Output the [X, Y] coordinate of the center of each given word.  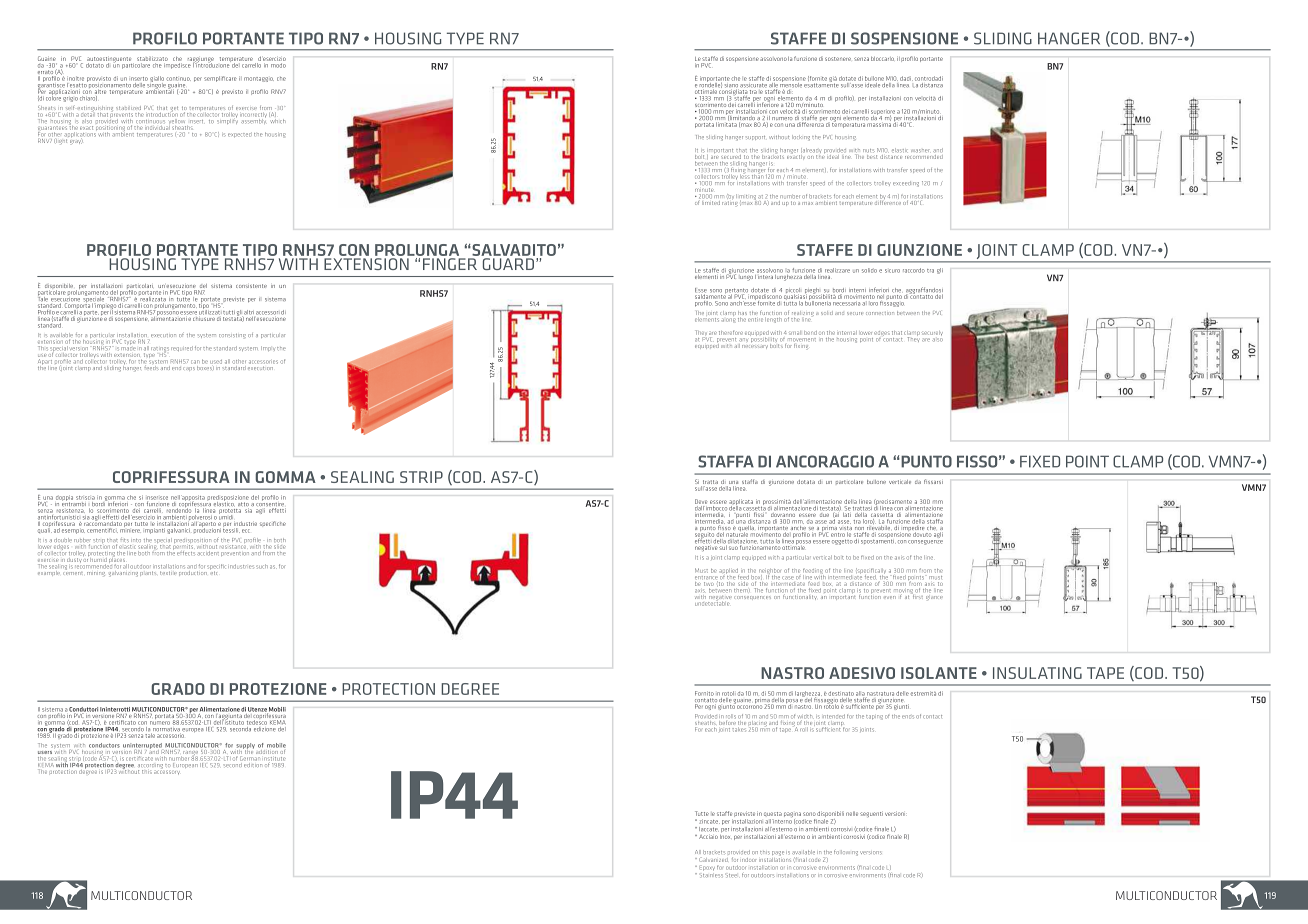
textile [168, 571]
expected [239, 135]
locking [801, 138]
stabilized [128, 108]
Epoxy [708, 868]
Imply [268, 348]
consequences [752, 598]
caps [189, 369]
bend [810, 333]
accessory [167, 773]
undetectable [712, 604]
